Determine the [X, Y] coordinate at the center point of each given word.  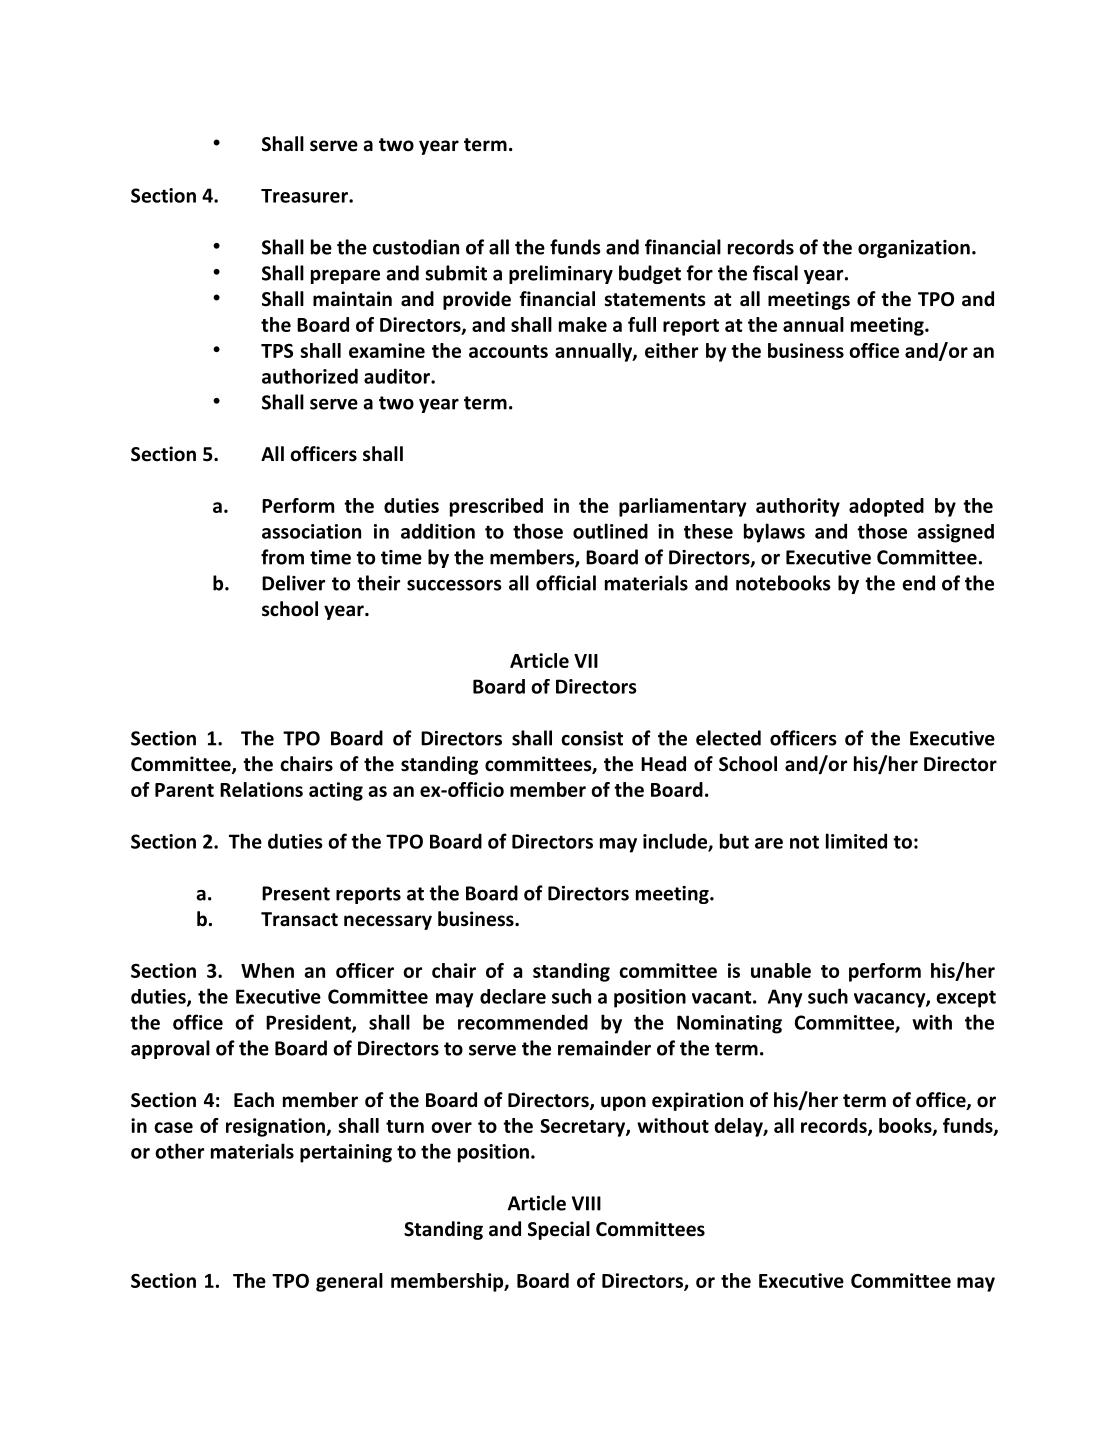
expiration [697, 1101]
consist [592, 738]
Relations [261, 789]
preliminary [561, 274]
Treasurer [305, 196]
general [349, 1282]
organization [914, 249]
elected [728, 738]
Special [559, 1230]
